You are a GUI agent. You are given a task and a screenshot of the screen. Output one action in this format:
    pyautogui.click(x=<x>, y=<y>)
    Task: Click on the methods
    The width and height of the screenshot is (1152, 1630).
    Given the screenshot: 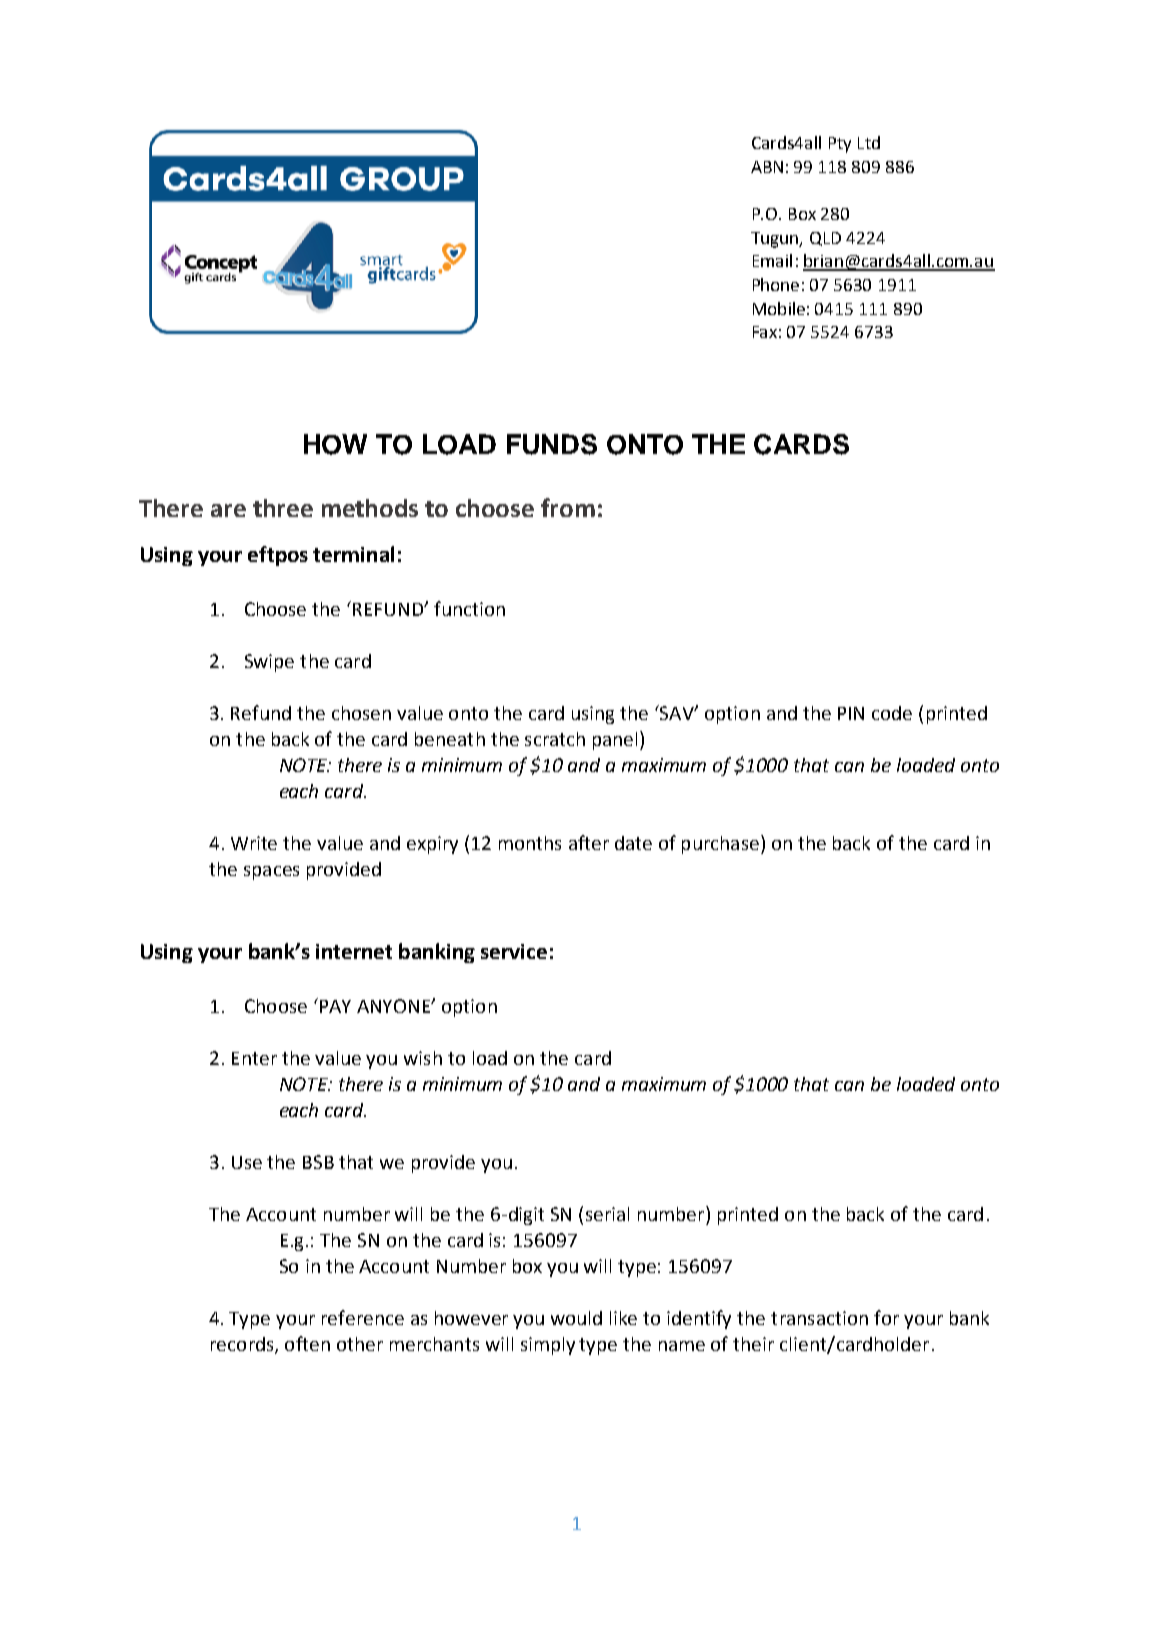 What is the action you would take?
    pyautogui.click(x=370, y=508)
